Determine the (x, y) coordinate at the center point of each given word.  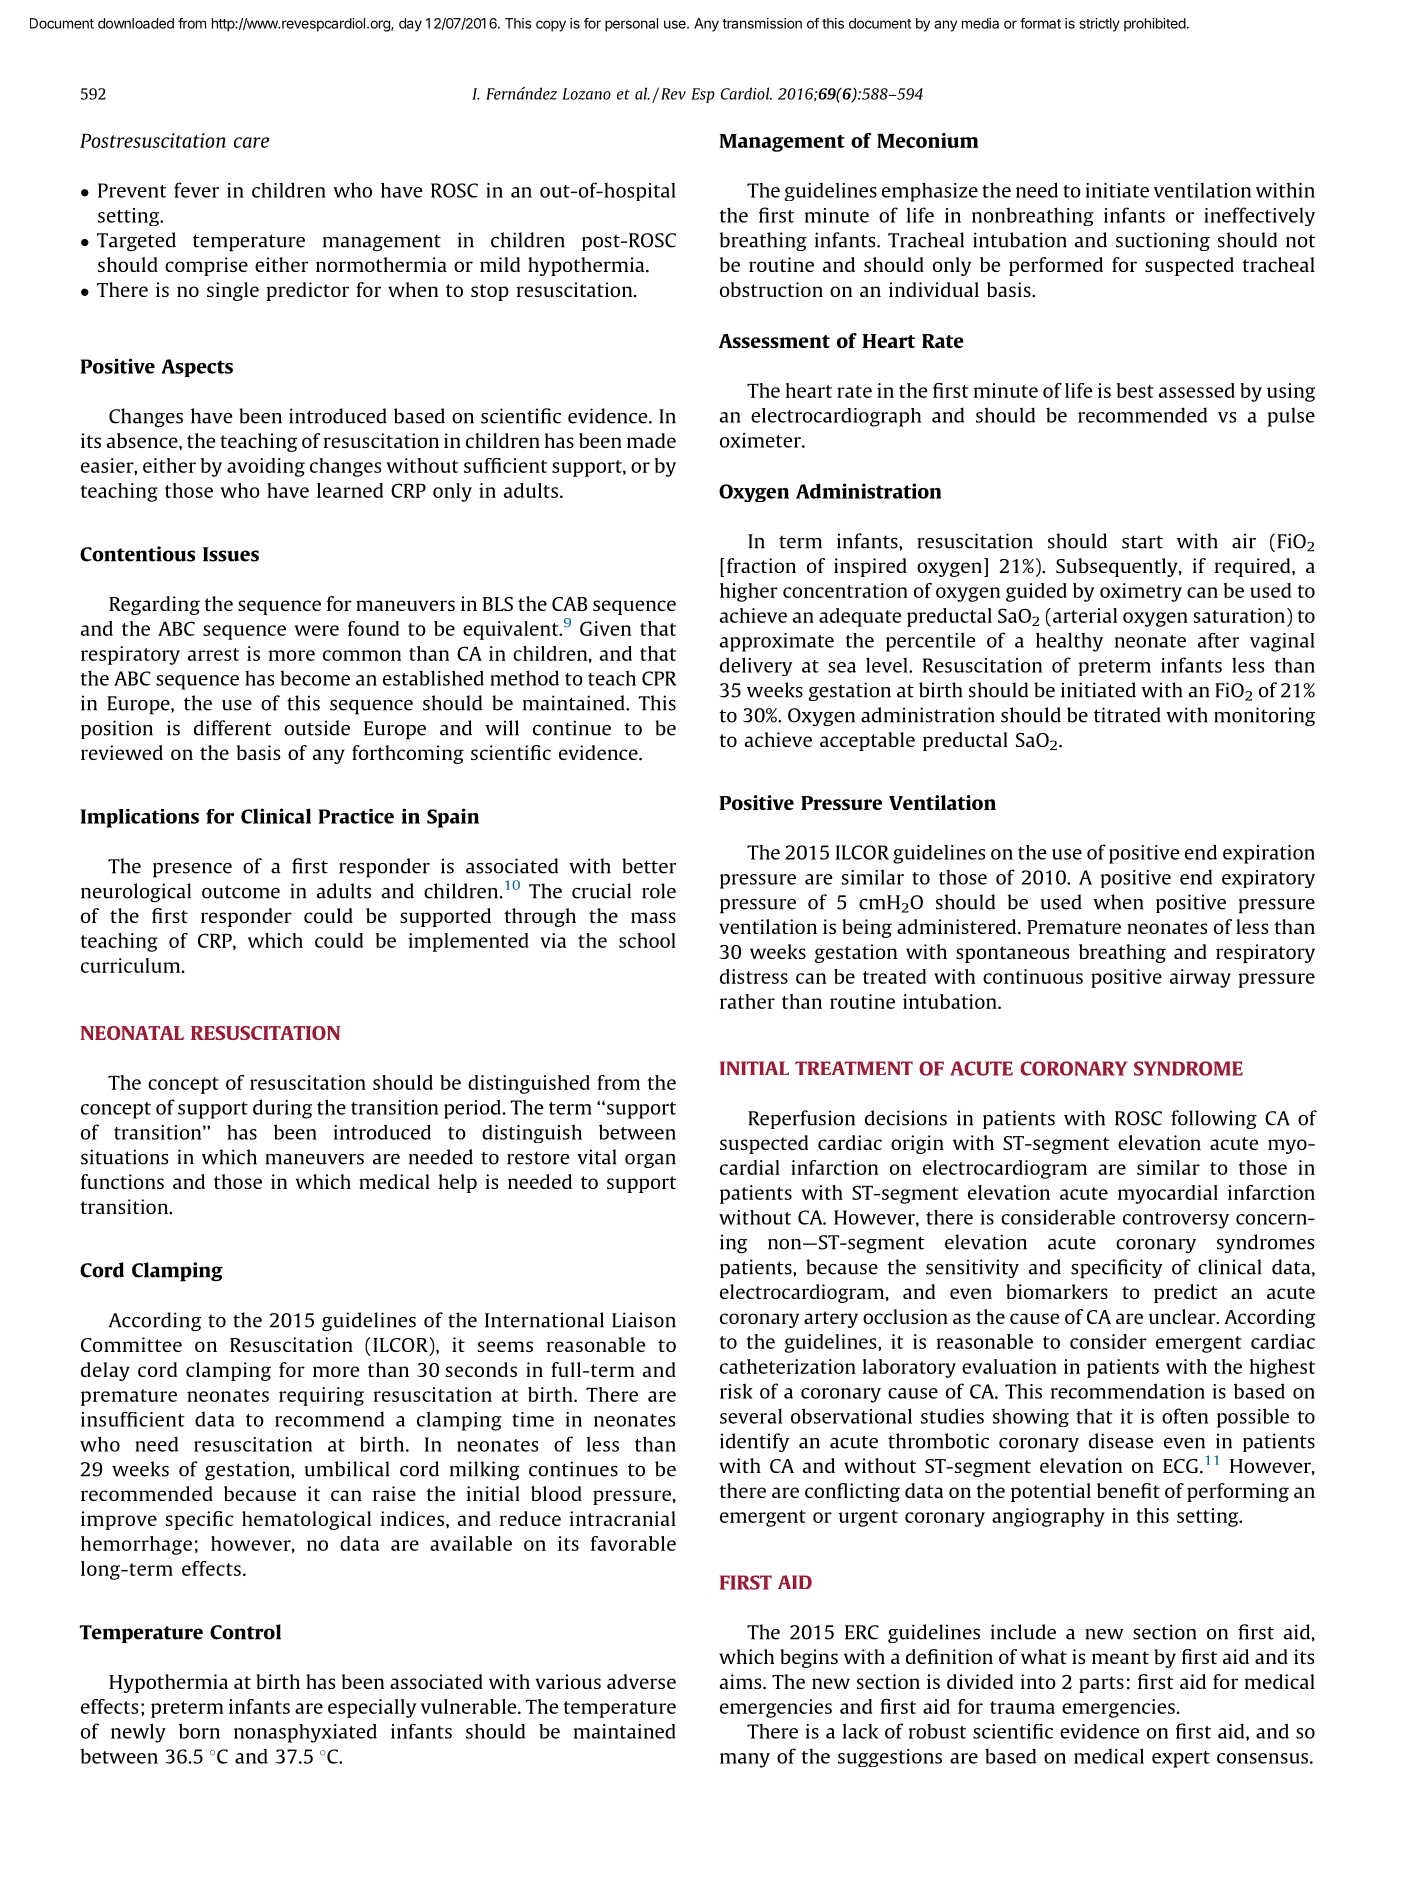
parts (1101, 1684)
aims (742, 1681)
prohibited (1155, 25)
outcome (241, 892)
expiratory (1268, 879)
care (251, 142)
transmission (762, 23)
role (659, 891)
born (199, 1731)
